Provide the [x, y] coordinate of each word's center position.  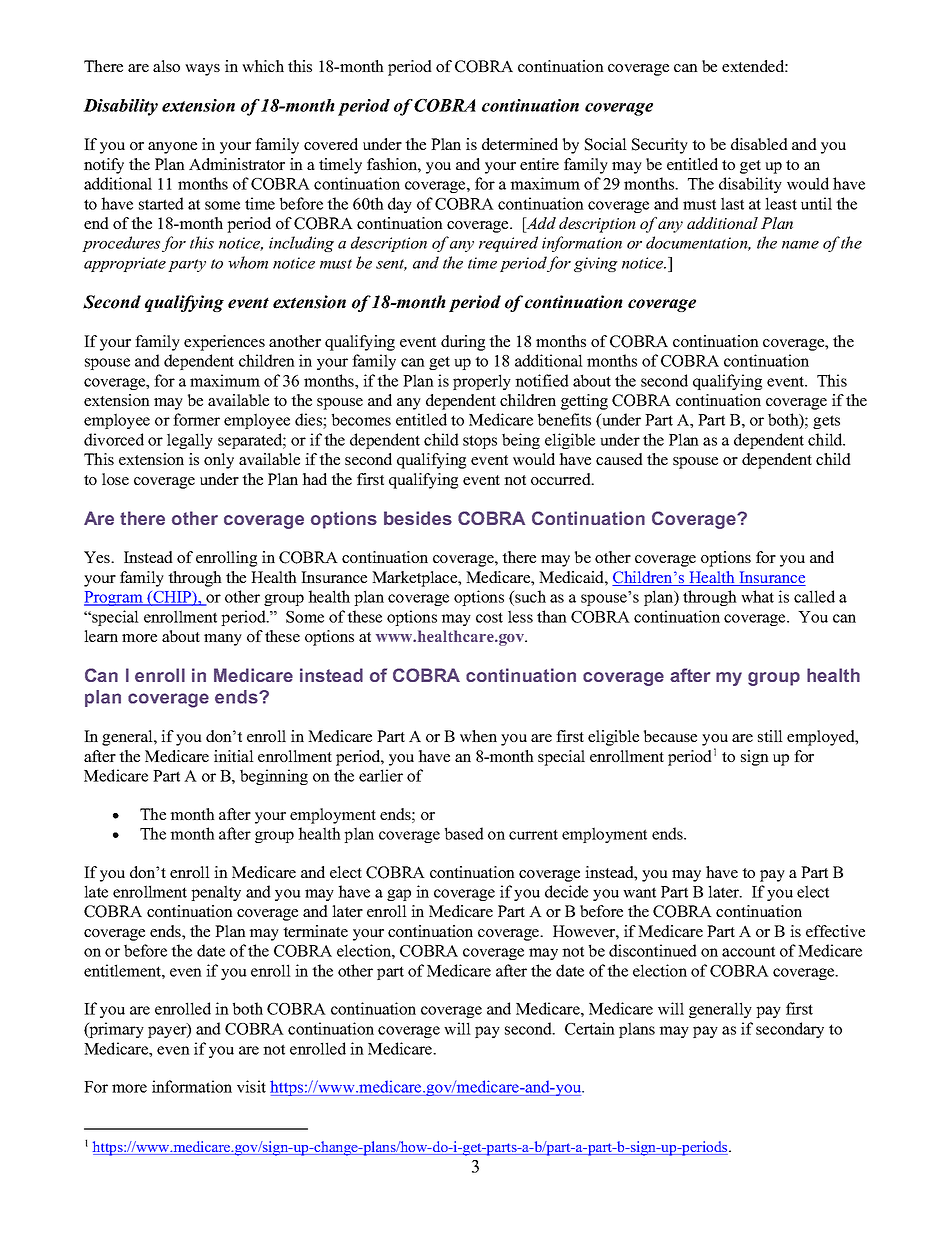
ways [202, 70]
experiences [224, 343]
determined [520, 144]
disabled [759, 144]
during [463, 343]
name [800, 245]
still [770, 736]
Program [114, 598]
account [748, 951]
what [757, 596]
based [464, 833]
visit [251, 1086]
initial [234, 756]
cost [489, 617]
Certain [590, 1028]
